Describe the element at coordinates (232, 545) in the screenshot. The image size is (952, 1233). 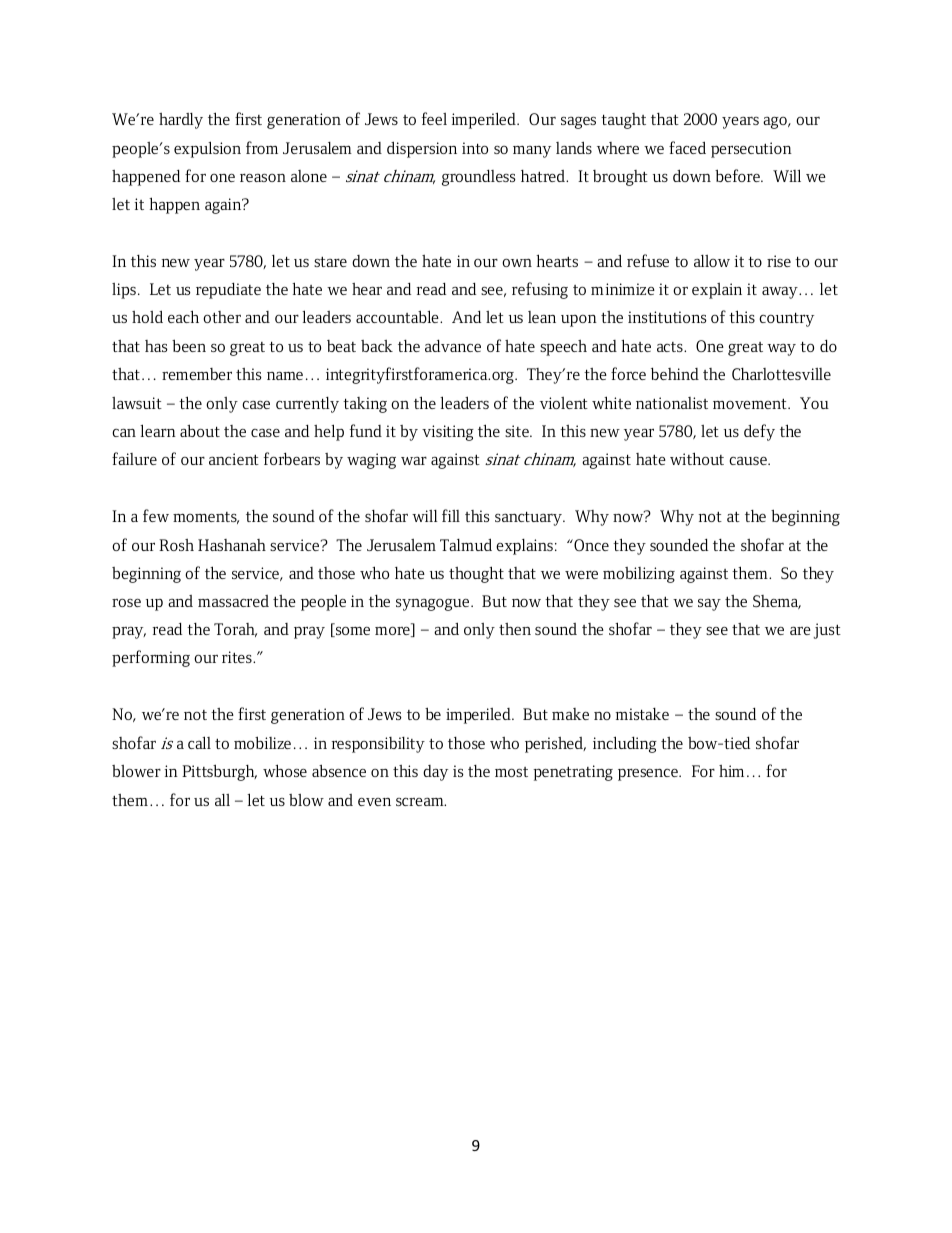
I see `Hashanah` at that location.
